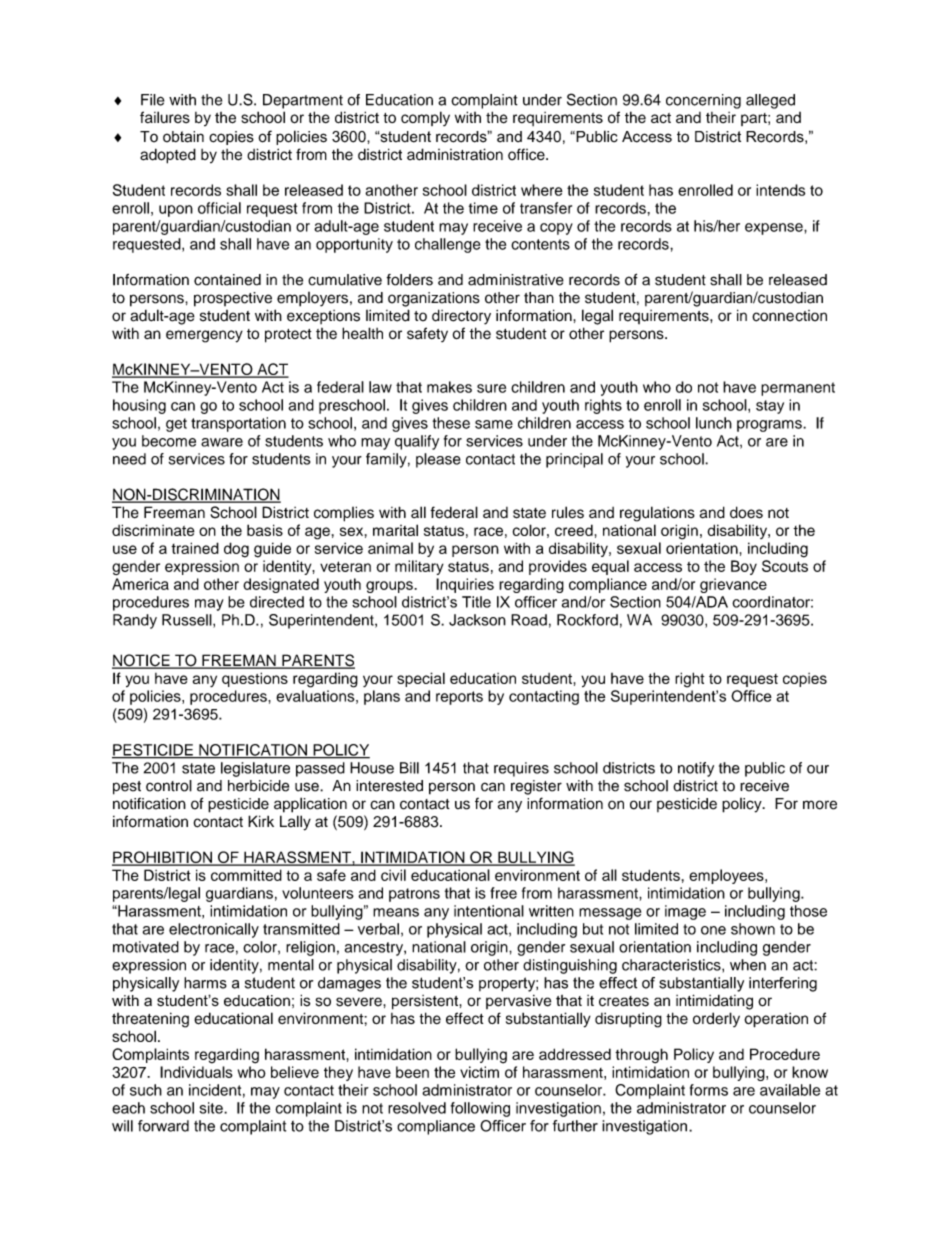 The width and height of the document is (952, 1233). What do you see at coordinates (709, 1090) in the document?
I see `forms` at bounding box center [709, 1090].
